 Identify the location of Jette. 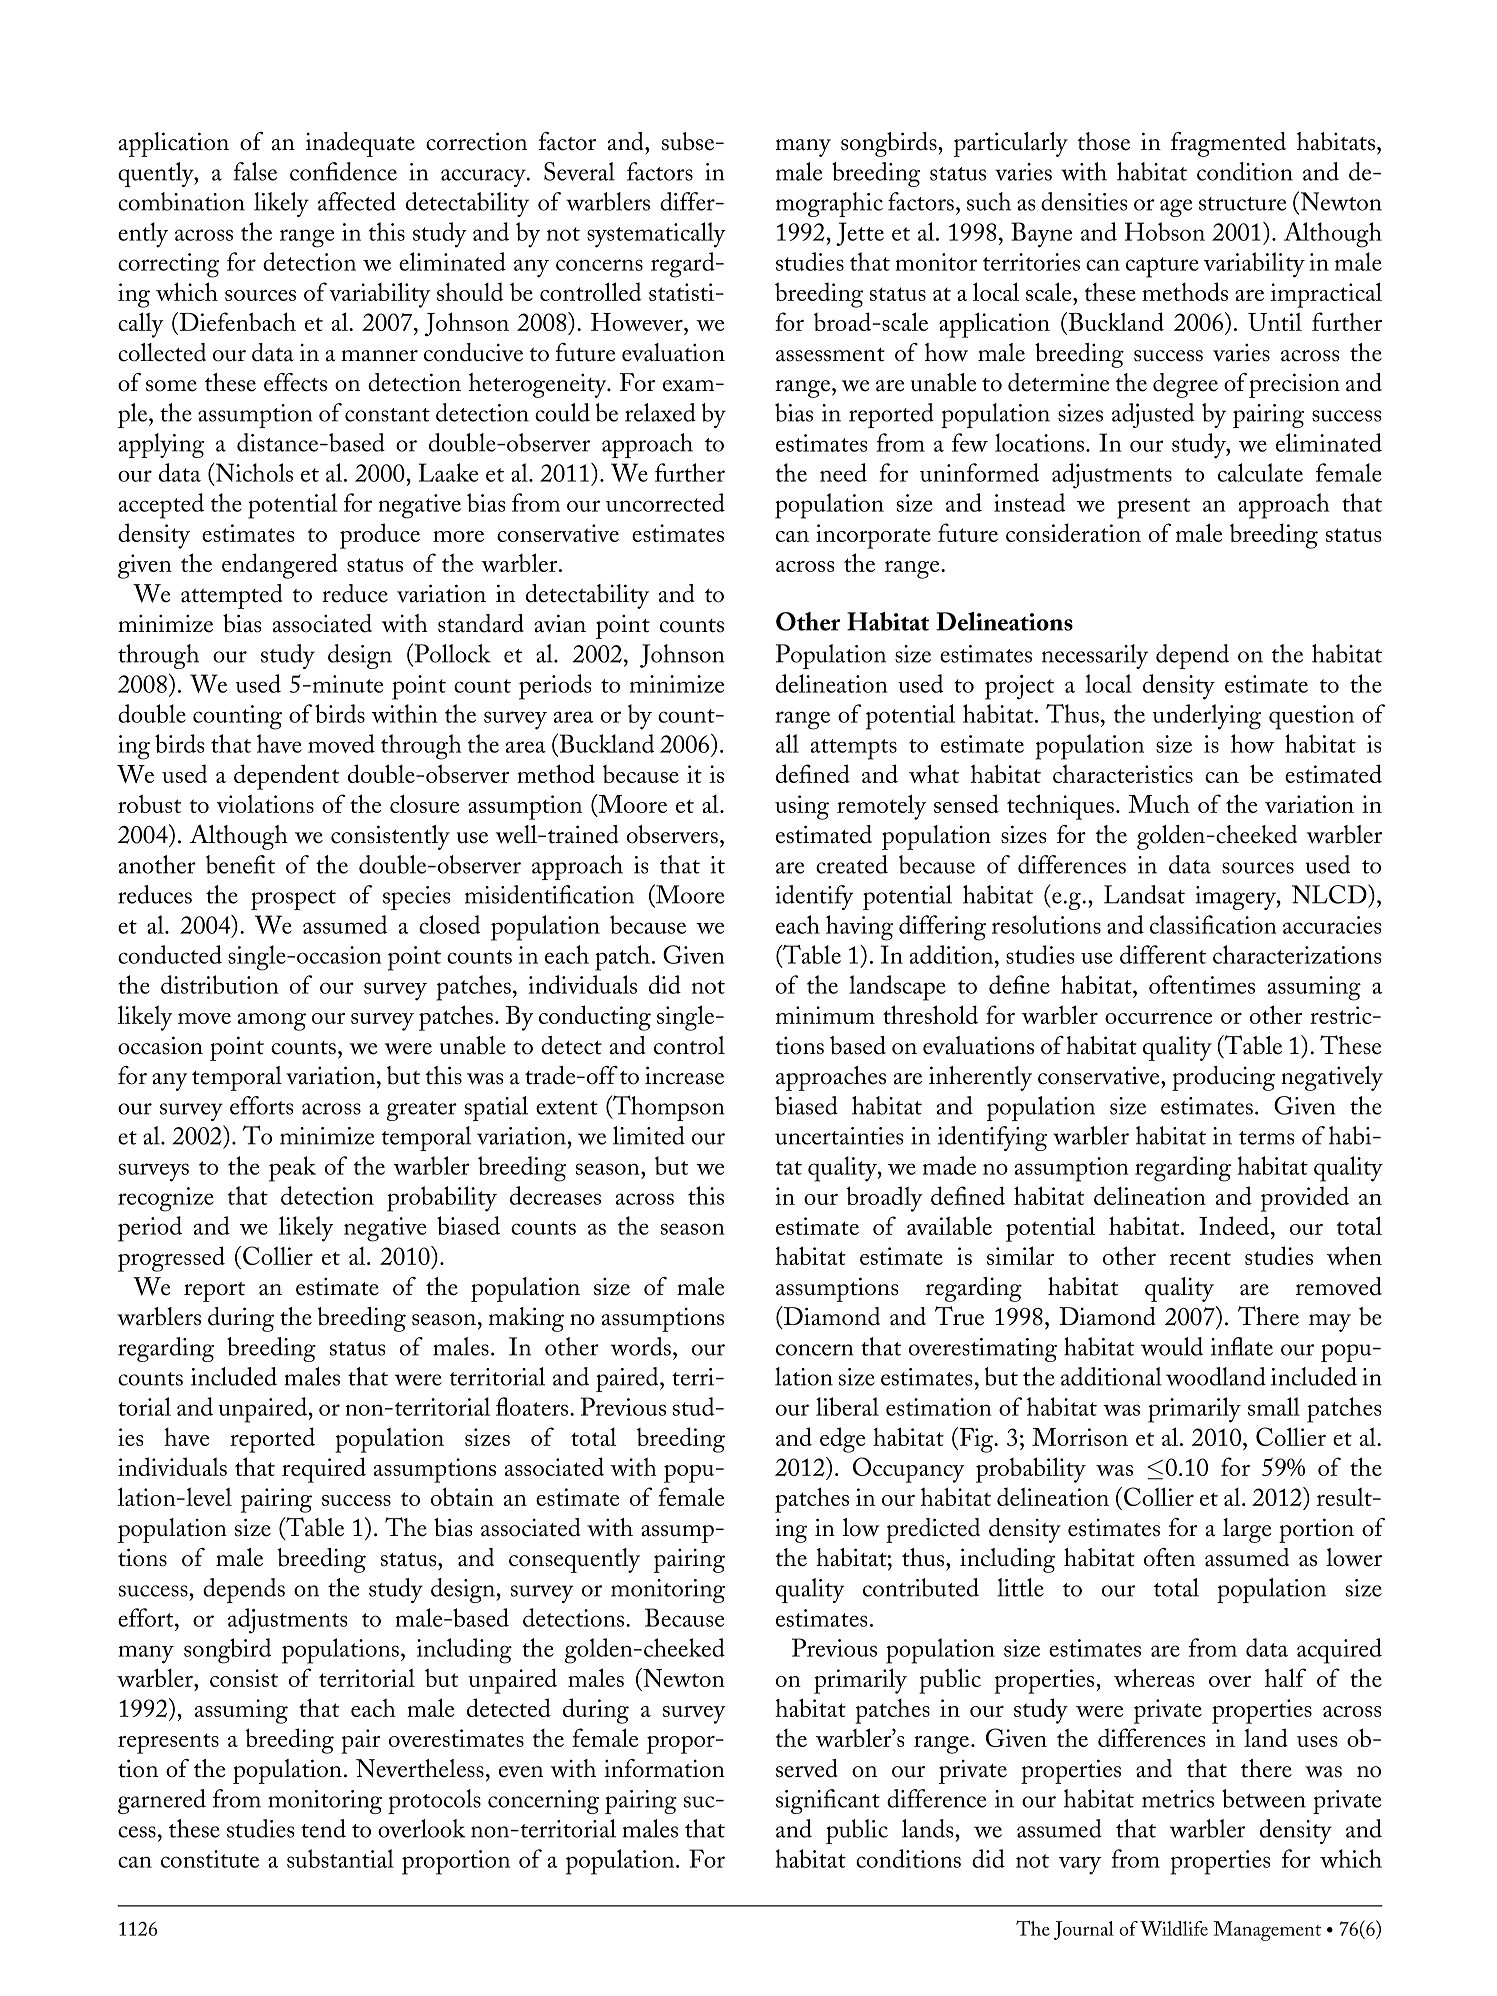
(860, 234).
